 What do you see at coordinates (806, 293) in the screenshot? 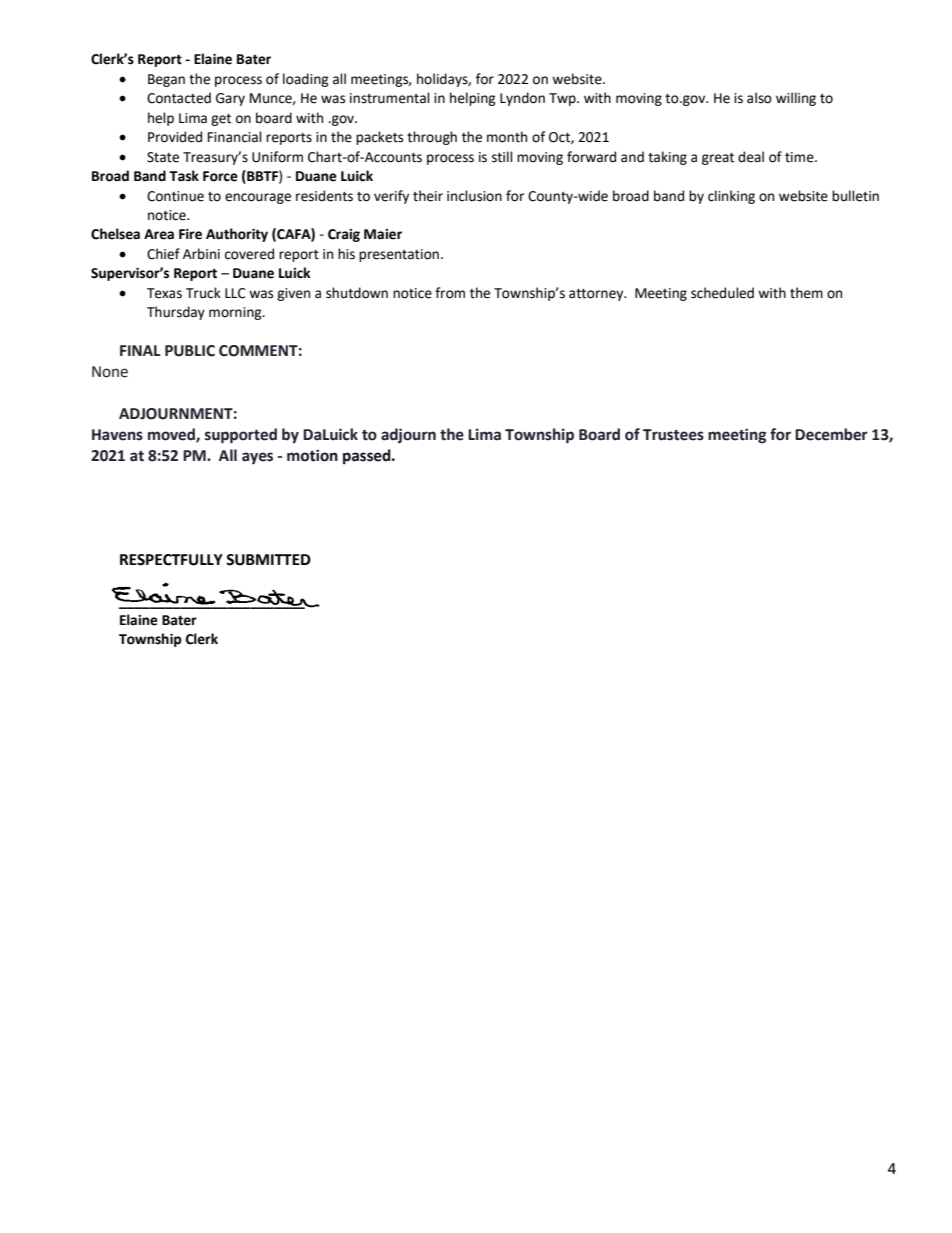
I see `them` at bounding box center [806, 293].
